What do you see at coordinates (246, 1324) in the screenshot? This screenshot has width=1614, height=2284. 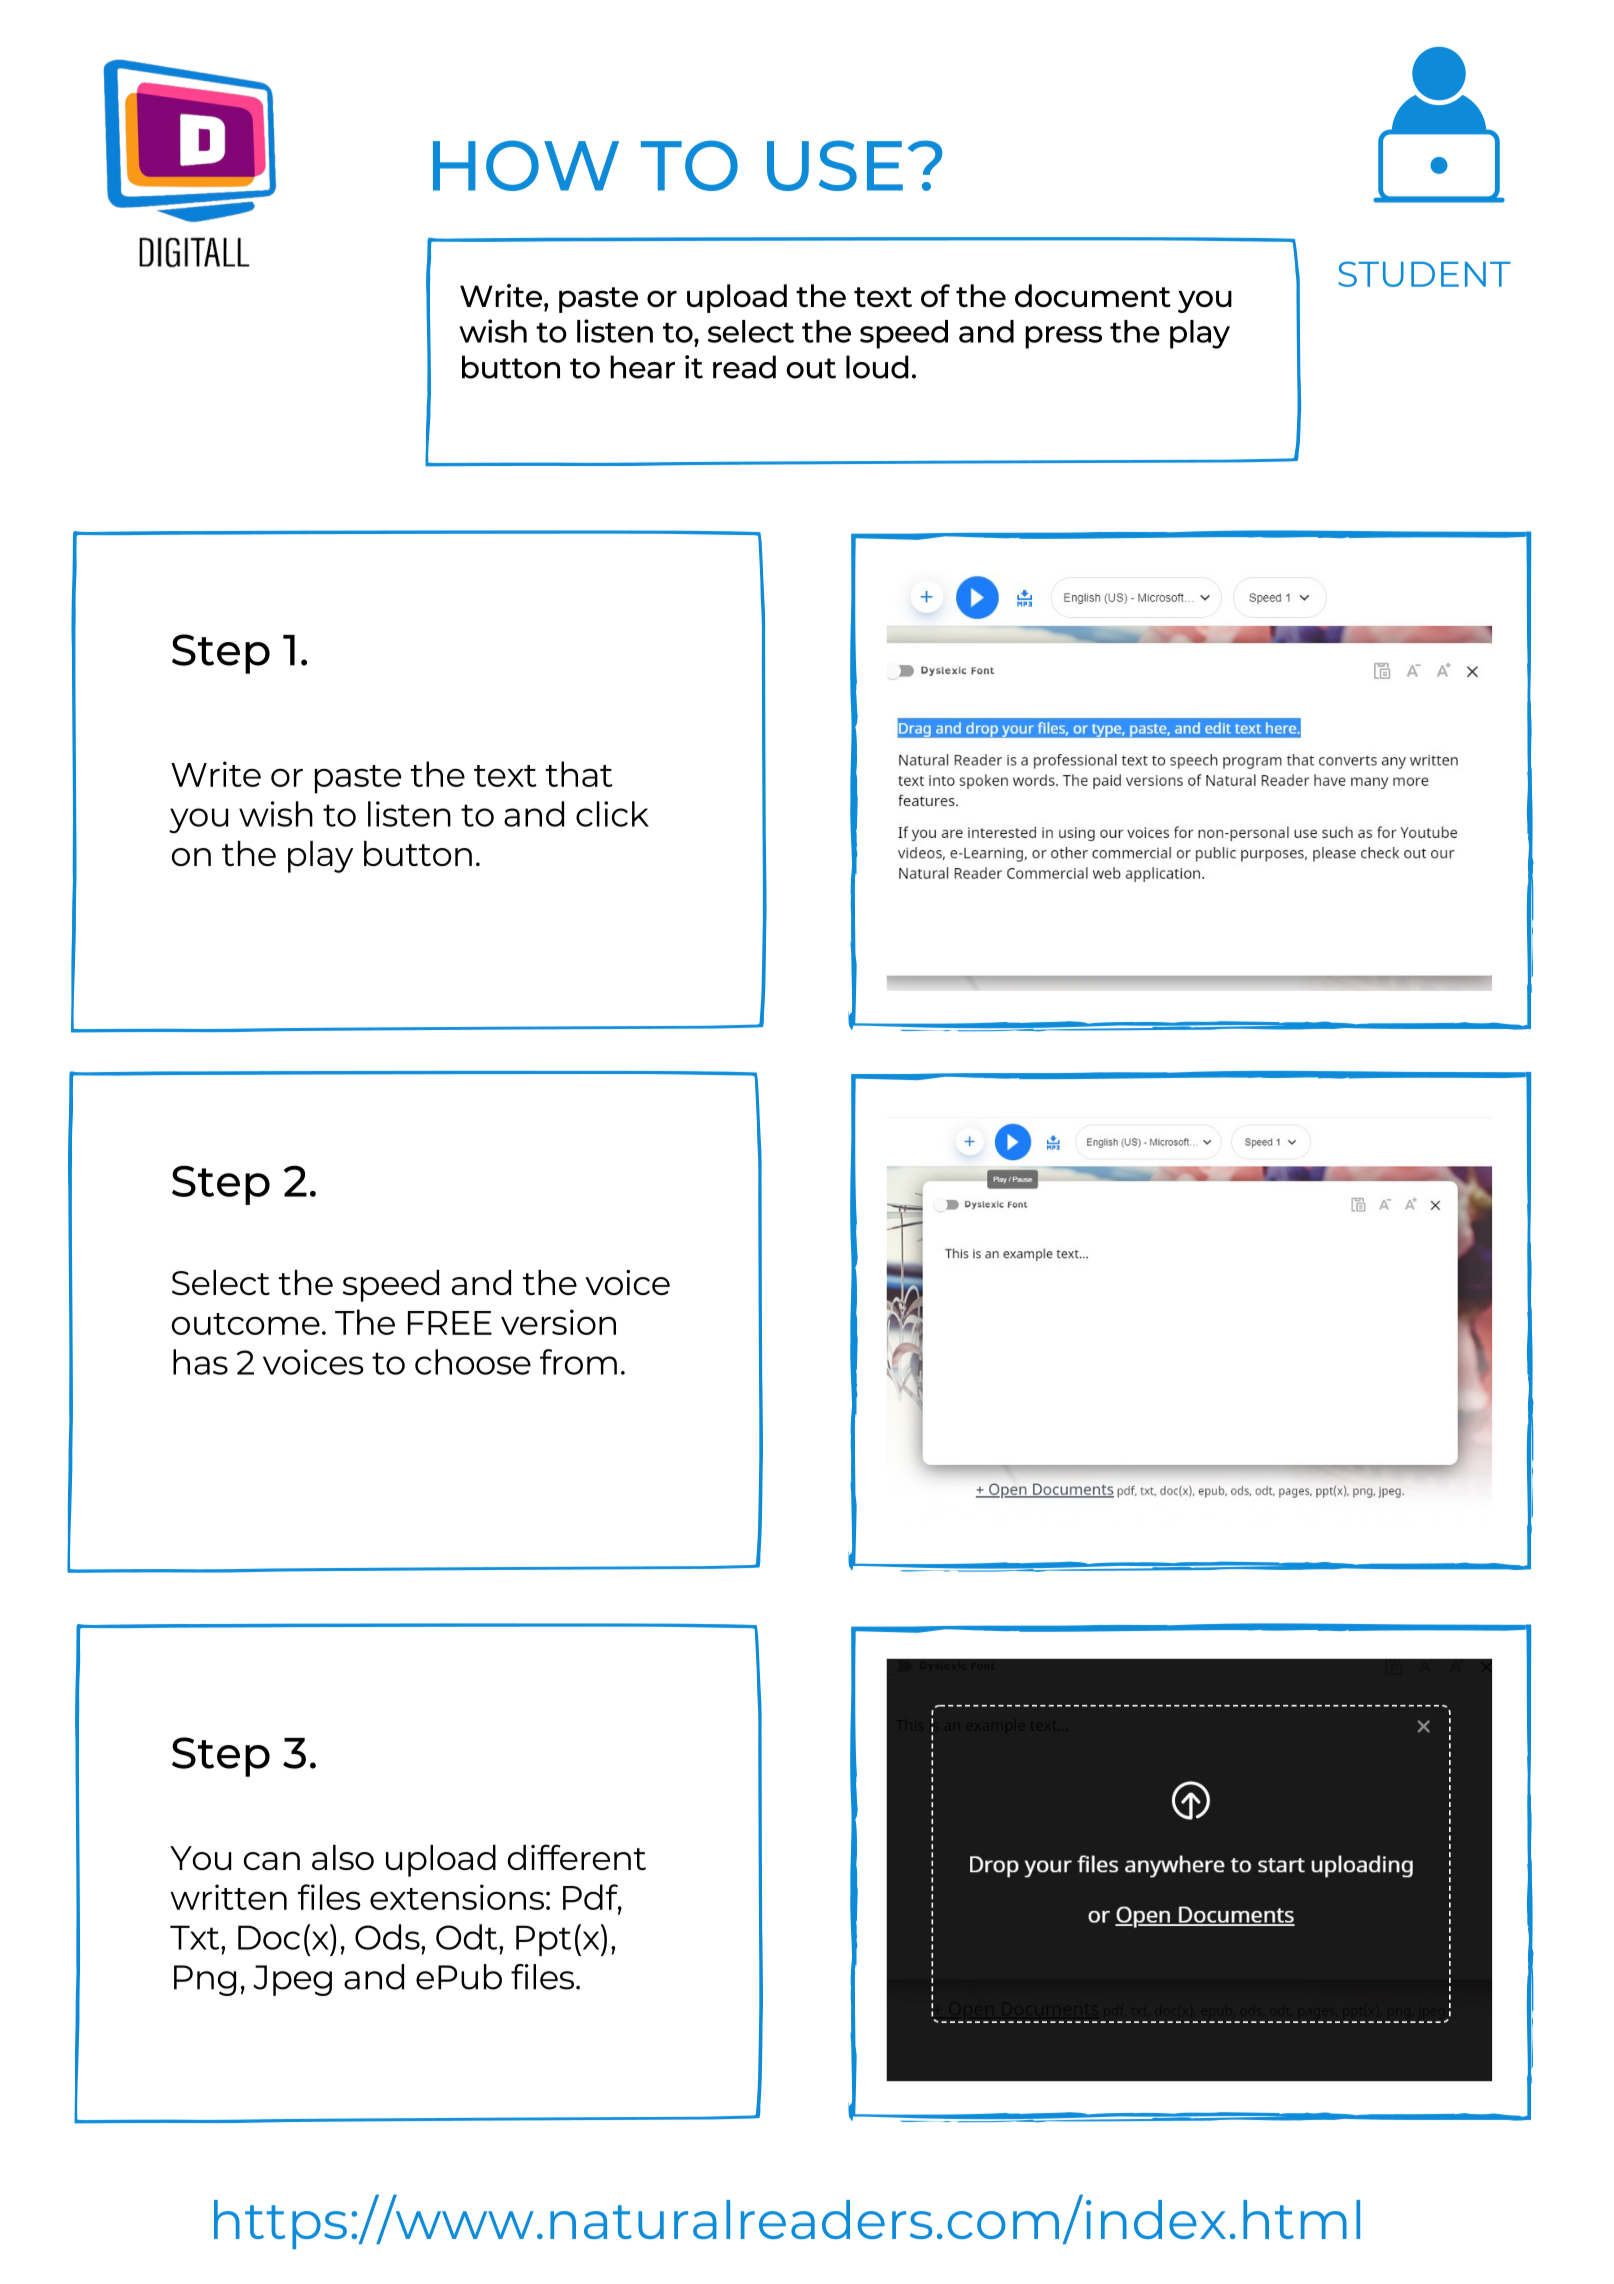 I see `outcome` at bounding box center [246, 1324].
